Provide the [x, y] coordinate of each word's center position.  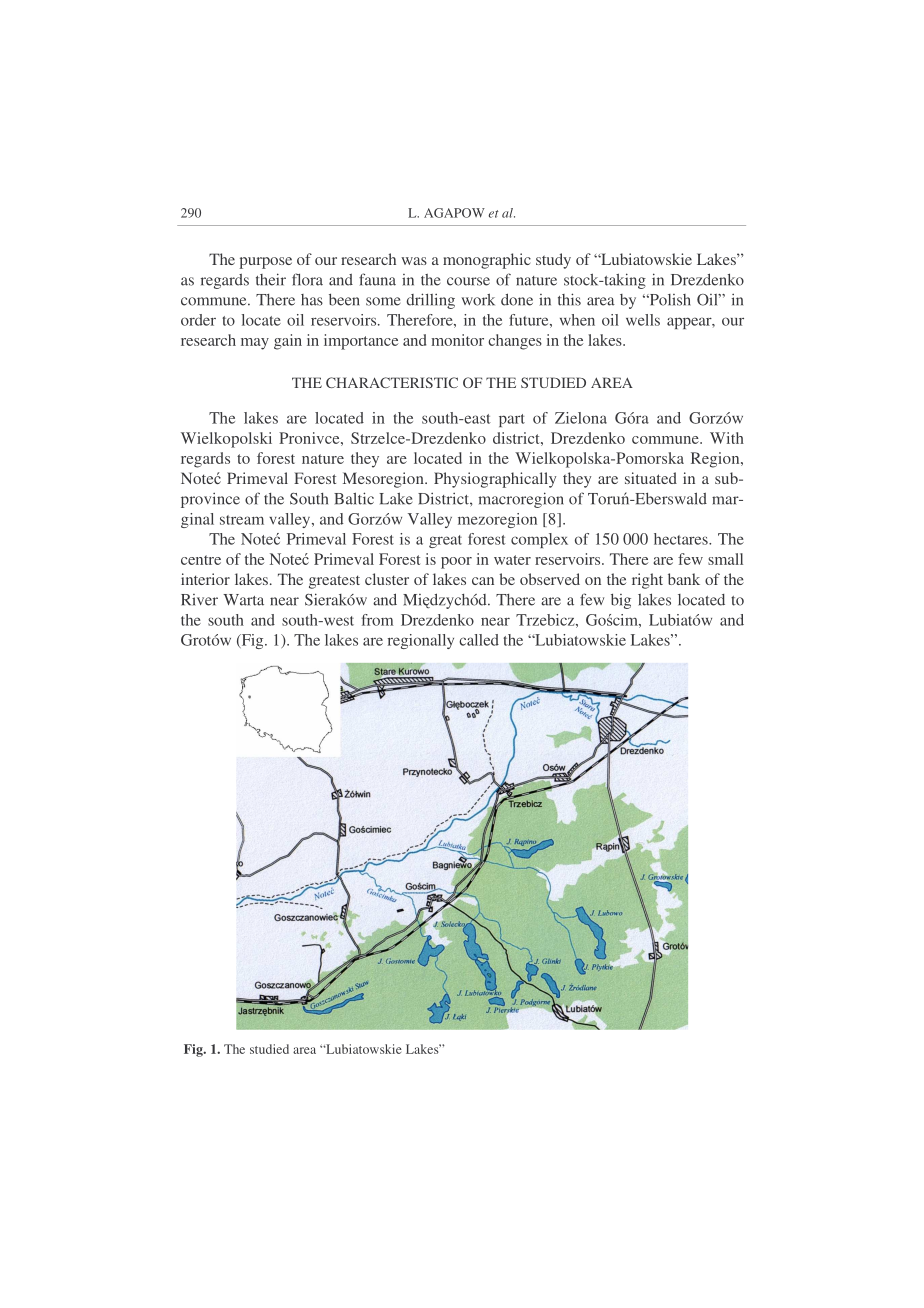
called [479, 640]
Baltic [354, 498]
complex [539, 540]
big [621, 601]
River [199, 600]
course [468, 281]
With [727, 438]
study [553, 261]
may [255, 344]
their [271, 279]
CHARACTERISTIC [392, 382]
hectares [682, 539]
